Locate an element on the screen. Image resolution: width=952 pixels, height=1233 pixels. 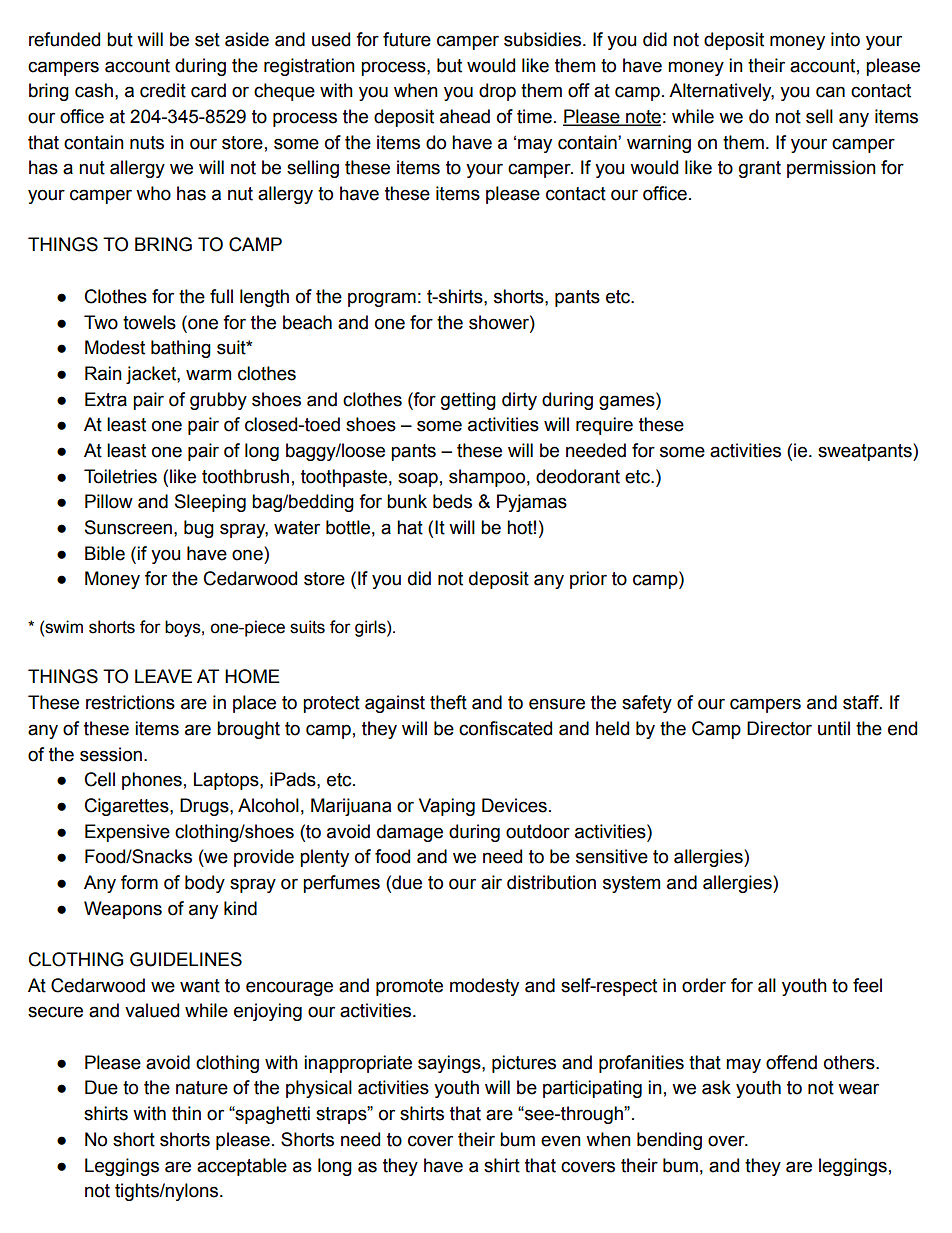
can is located at coordinates (830, 92).
